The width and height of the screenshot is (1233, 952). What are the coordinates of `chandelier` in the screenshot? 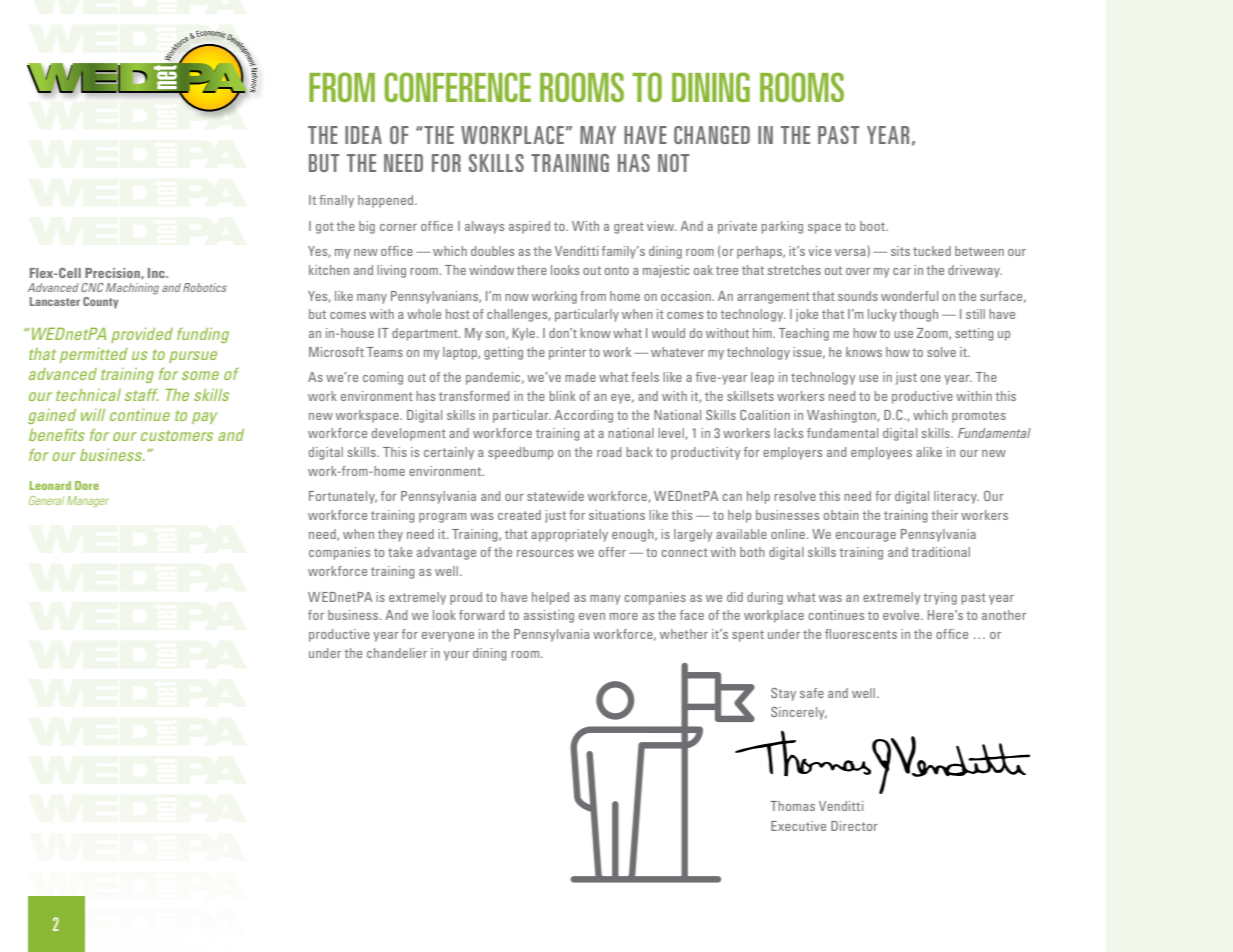 It's located at (397, 653).
